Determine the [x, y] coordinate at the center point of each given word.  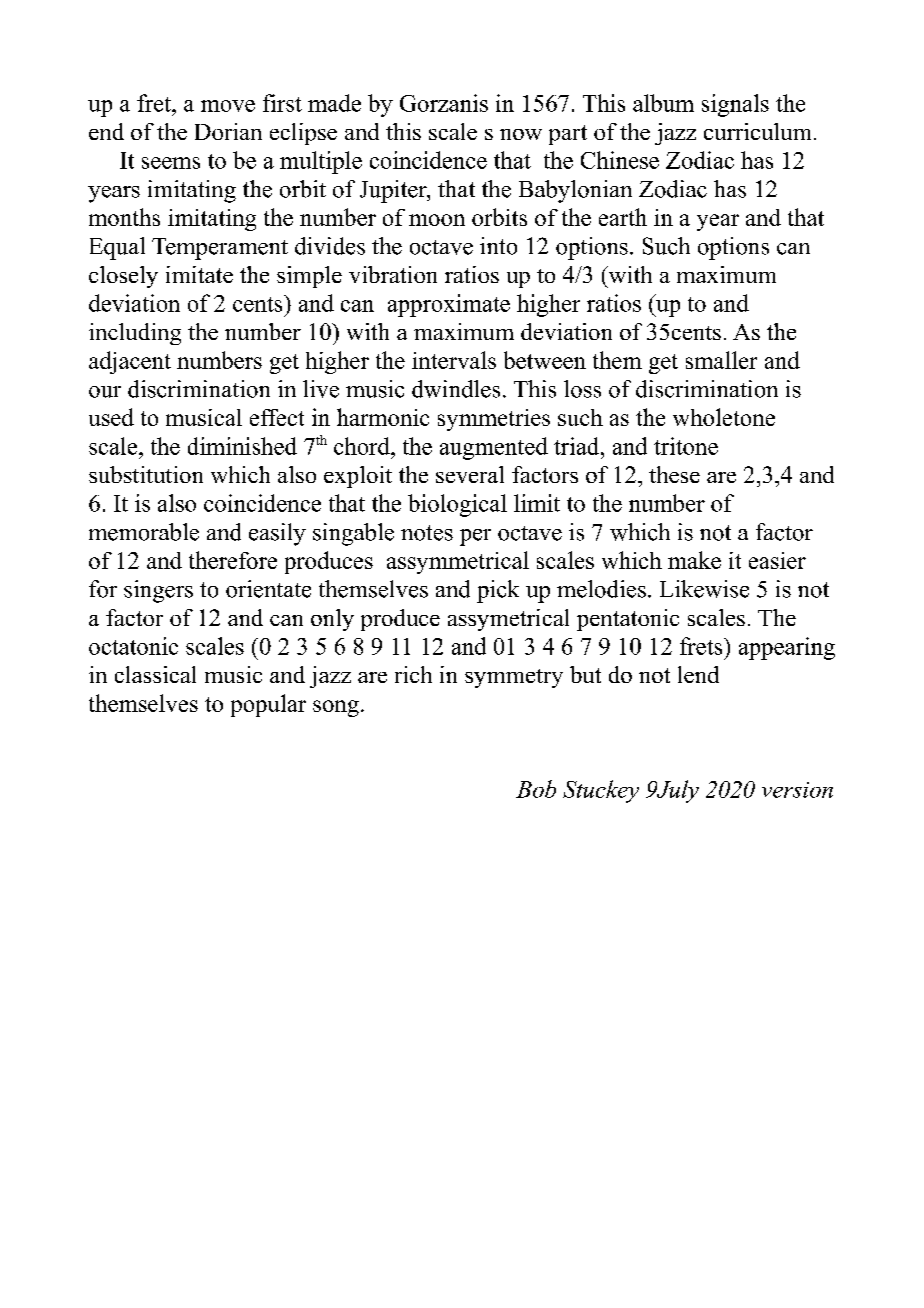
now [521, 134]
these [674, 474]
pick [498, 591]
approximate [449, 305]
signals [735, 105]
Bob [536, 789]
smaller [721, 360]
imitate [199, 274]
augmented [494, 448]
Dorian [228, 131]
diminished [242, 446]
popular [268, 705]
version [797, 790]
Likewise [704, 589]
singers [158, 591]
